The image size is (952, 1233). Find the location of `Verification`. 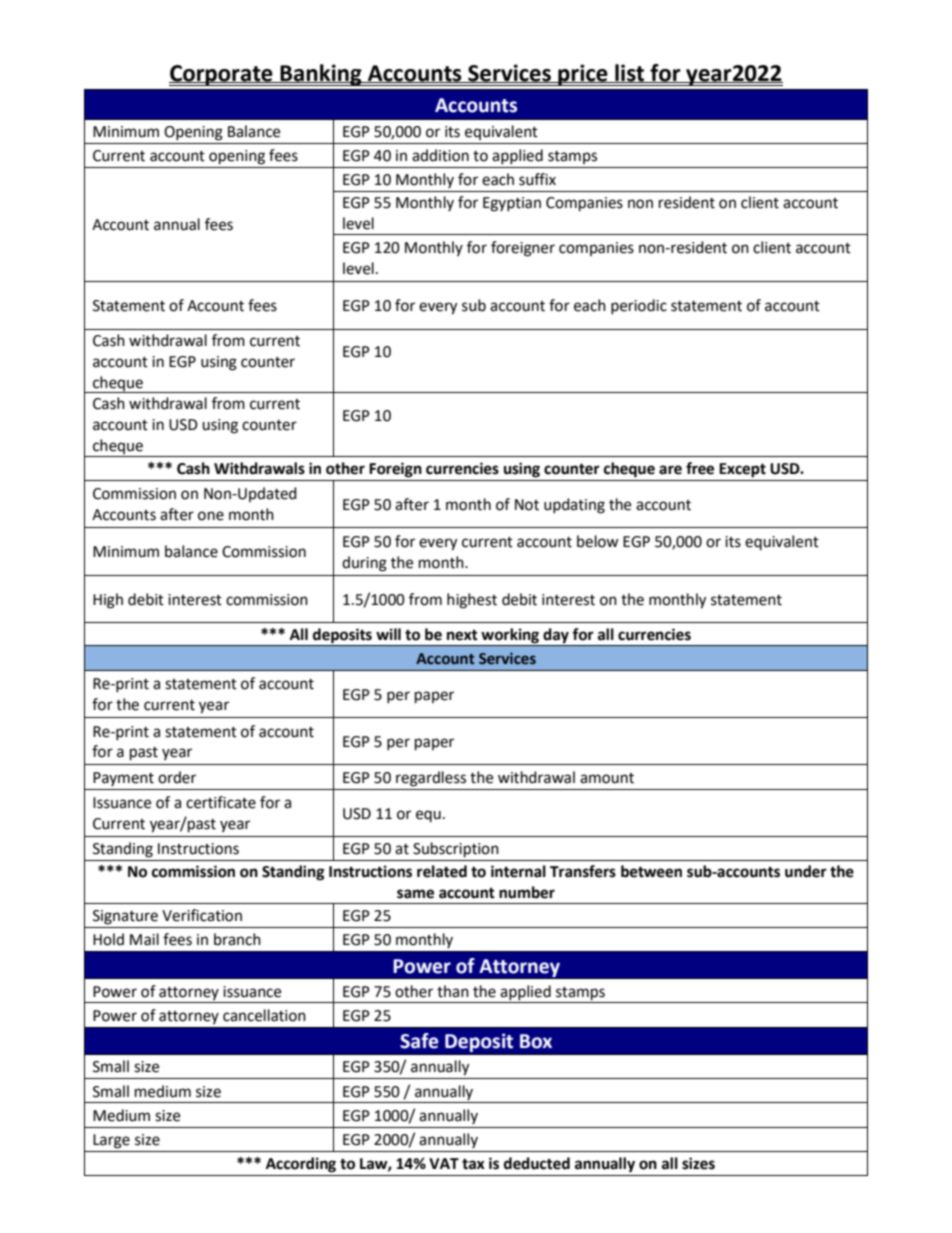

Verification is located at coordinates (202, 915).
